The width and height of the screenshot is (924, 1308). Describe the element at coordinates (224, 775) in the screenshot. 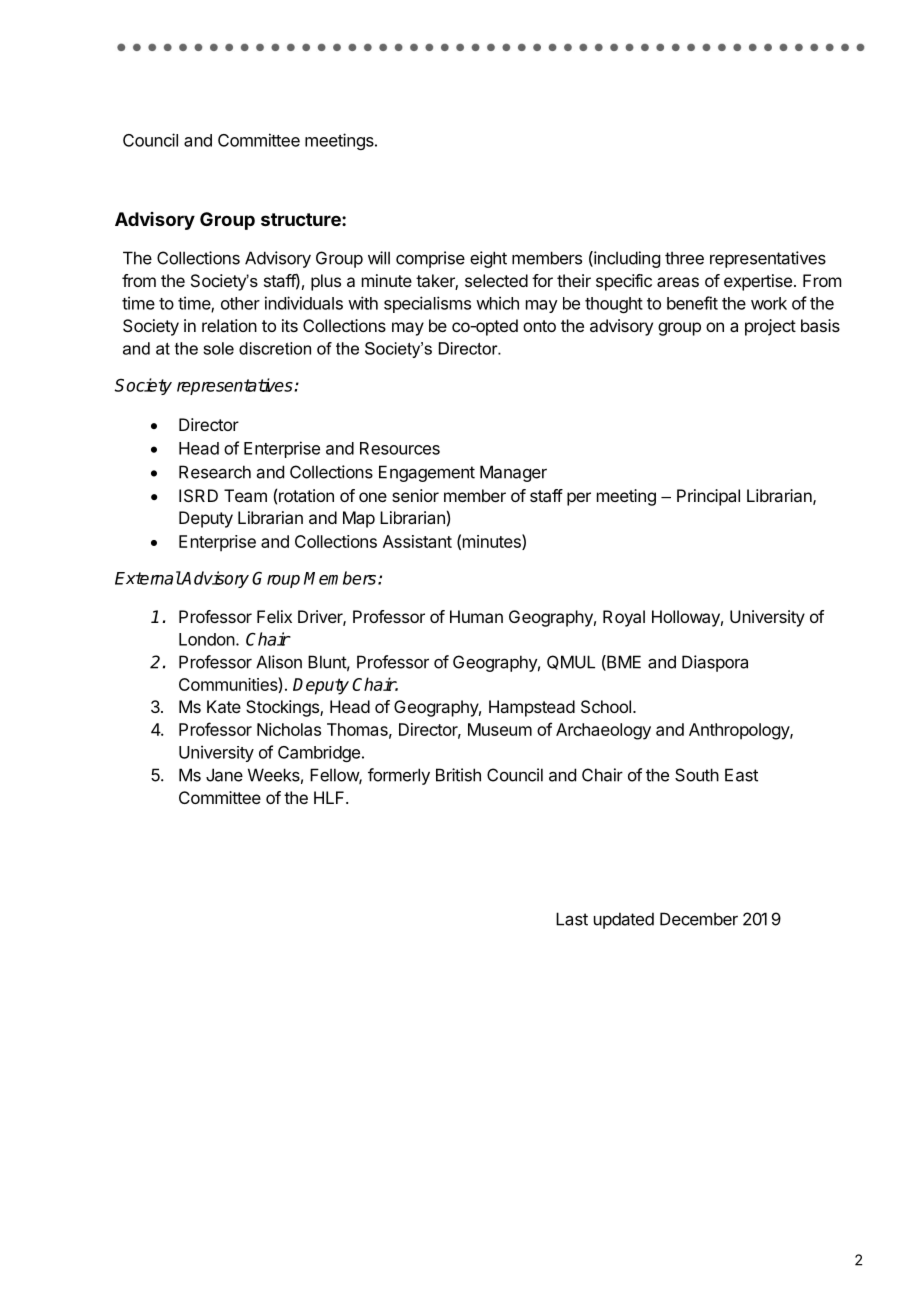

I see `Jane` at that location.
